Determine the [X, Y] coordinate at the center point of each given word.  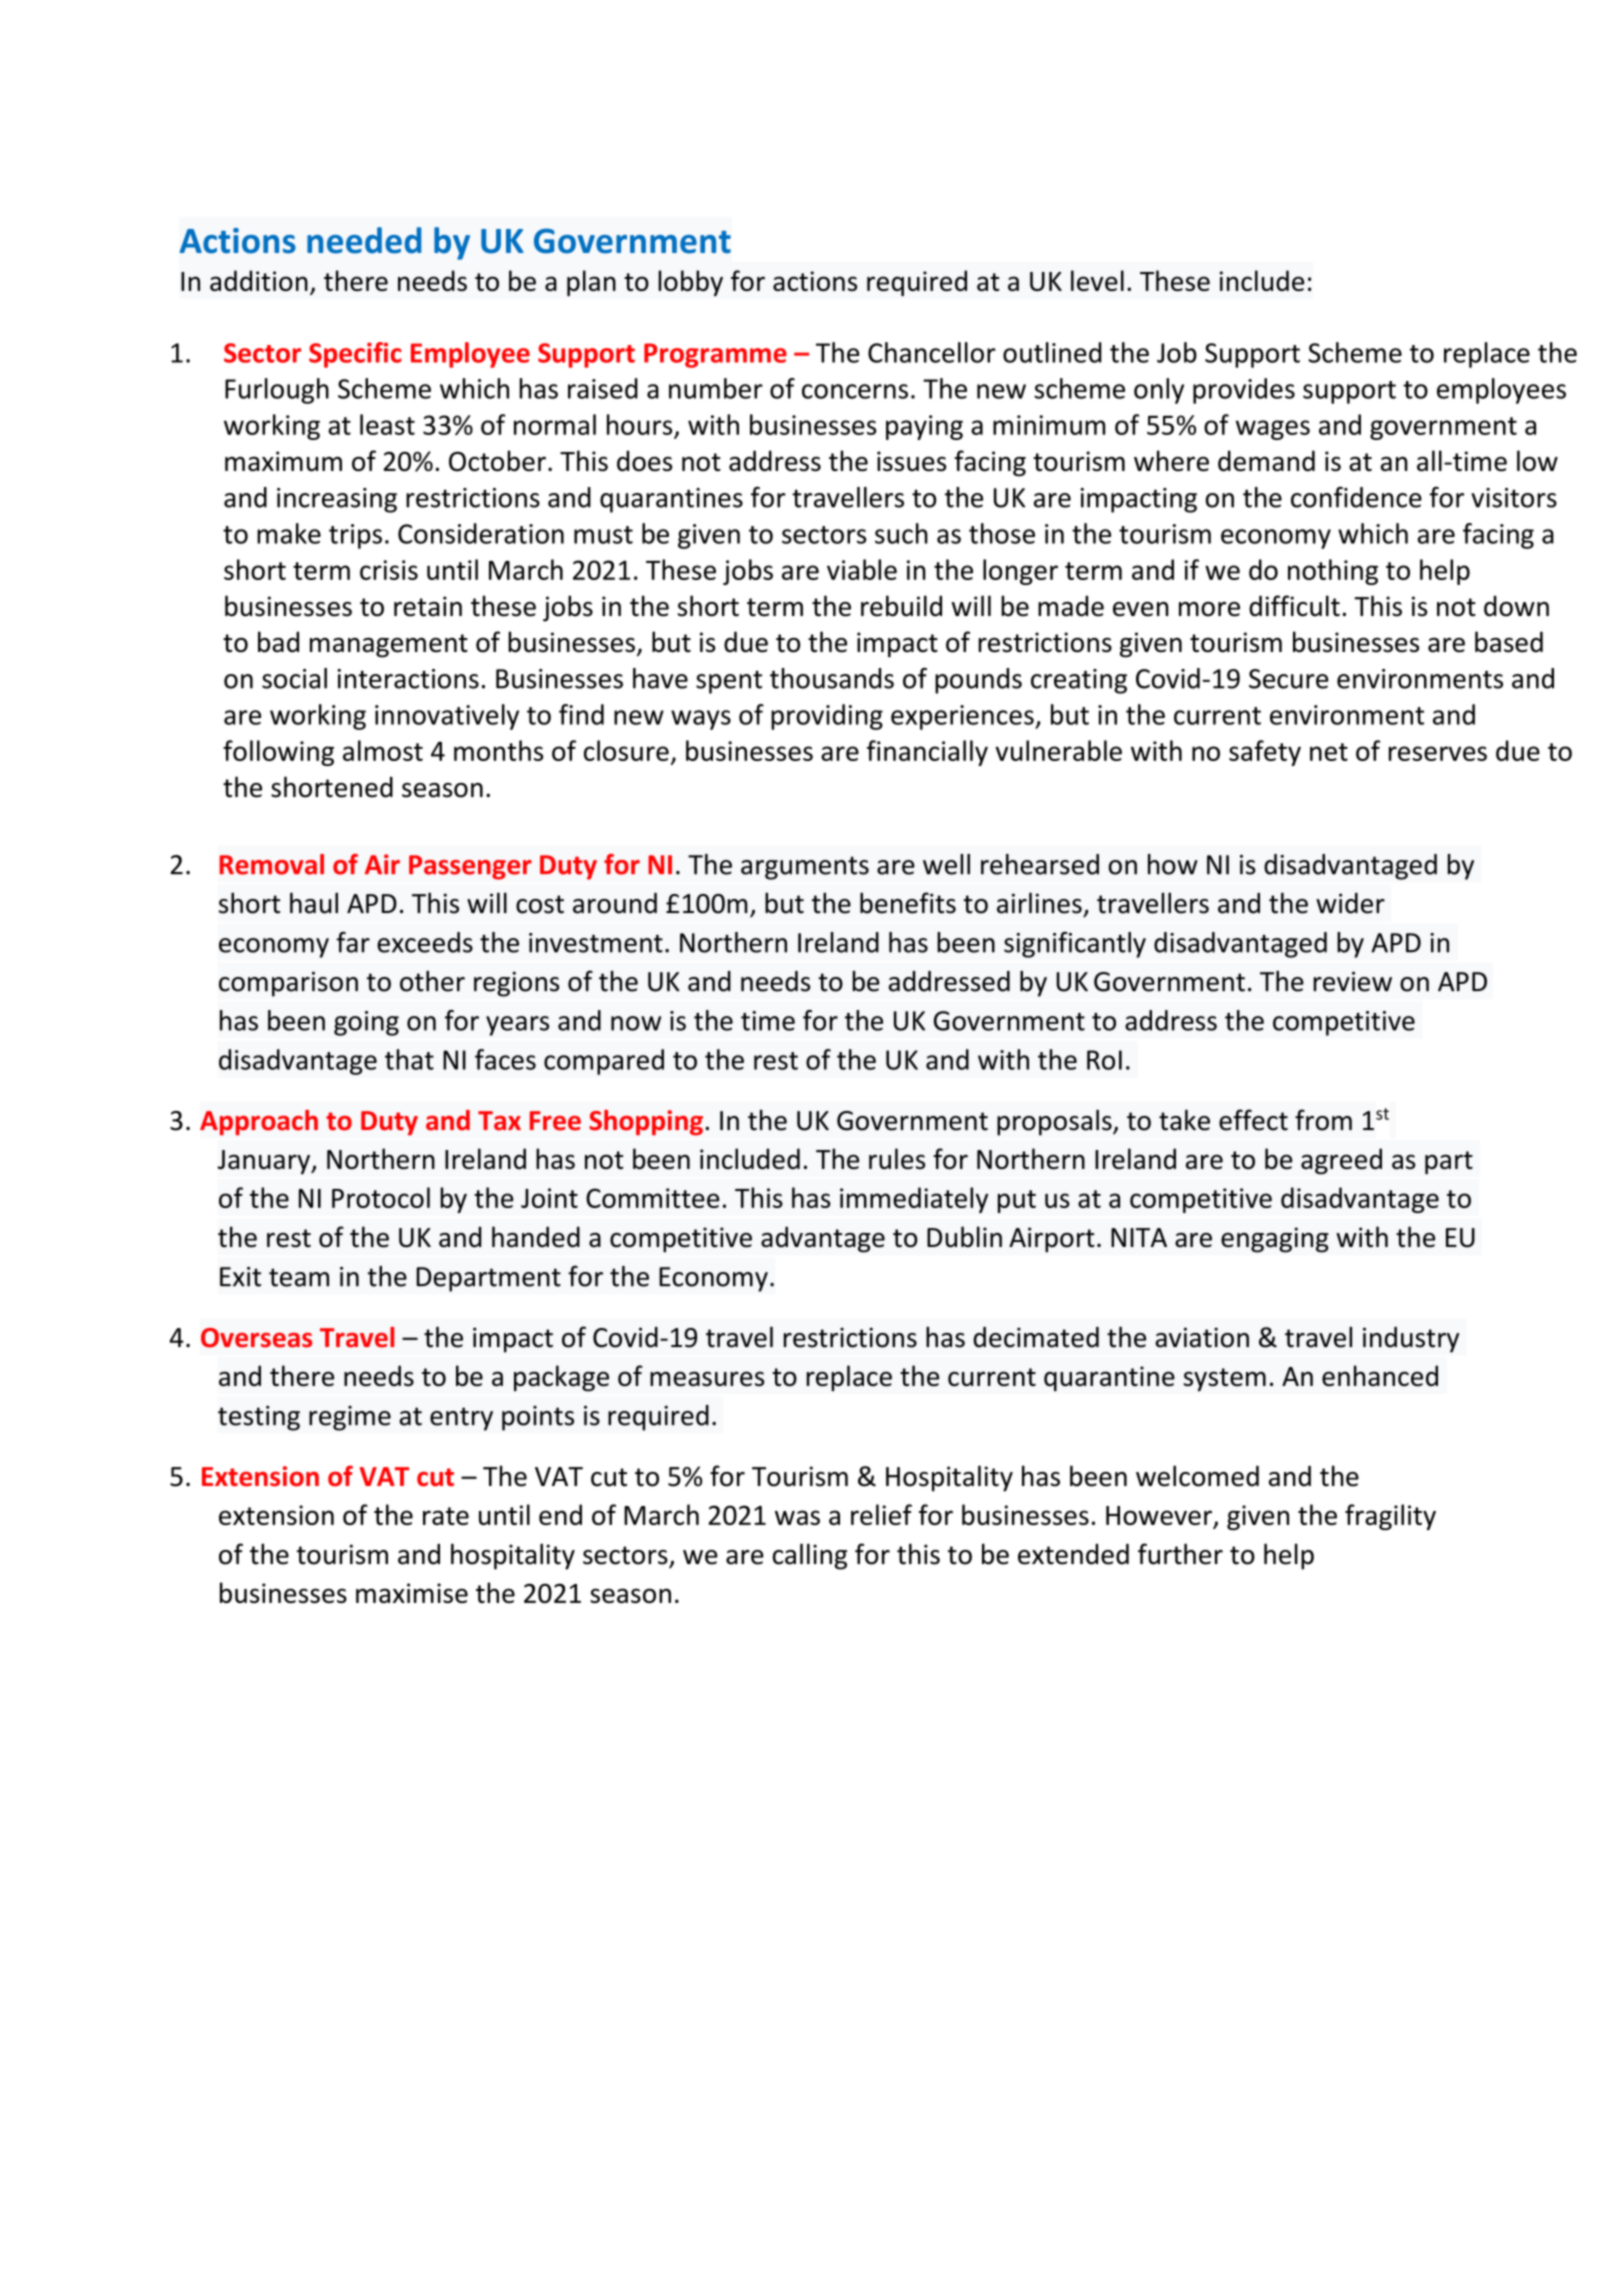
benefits [908, 903]
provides [1244, 391]
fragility [1390, 1517]
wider [1350, 903]
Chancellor [932, 352]
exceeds [425, 942]
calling [810, 1556]
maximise [412, 1593]
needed [364, 240]
